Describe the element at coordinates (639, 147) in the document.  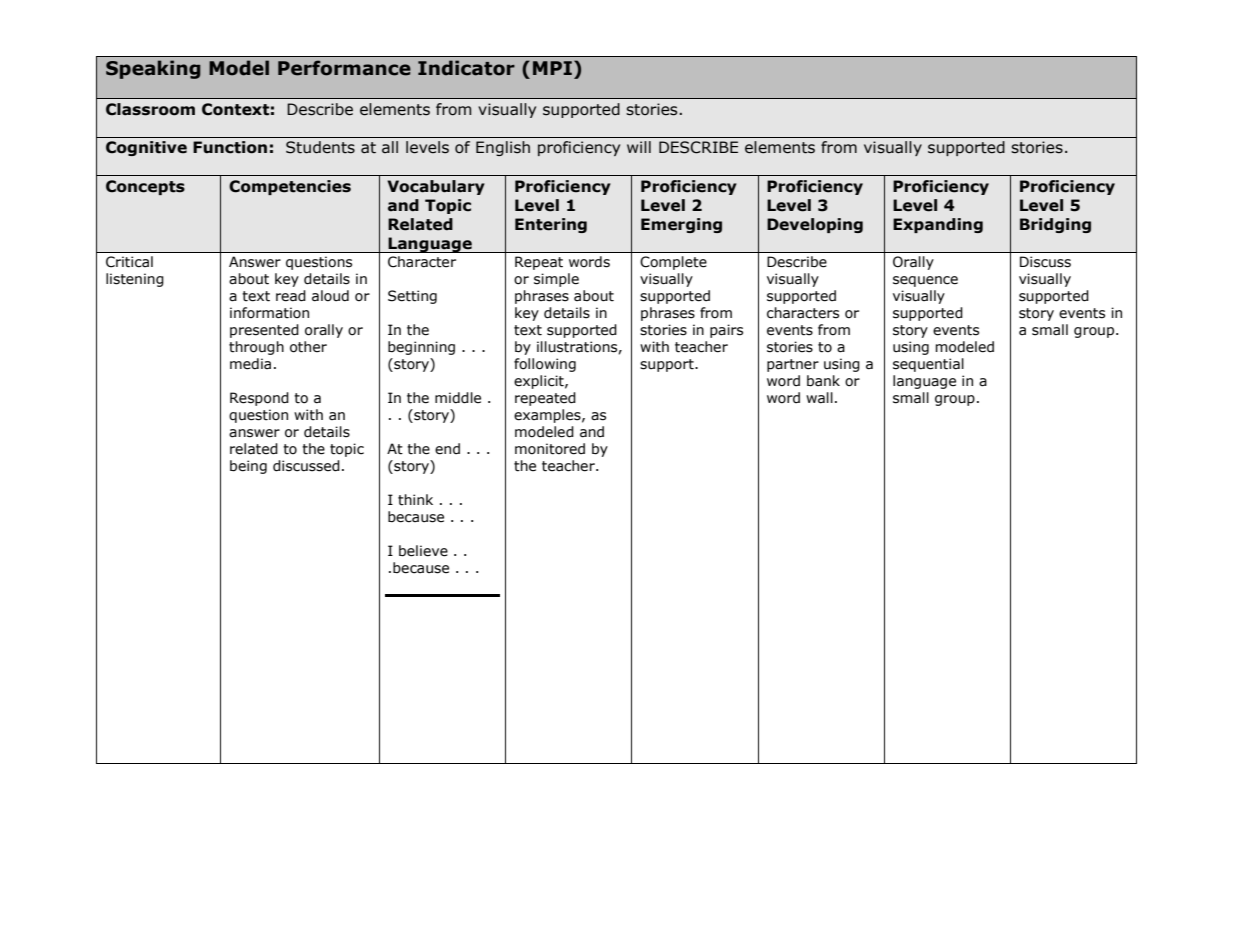
I see `will` at that location.
